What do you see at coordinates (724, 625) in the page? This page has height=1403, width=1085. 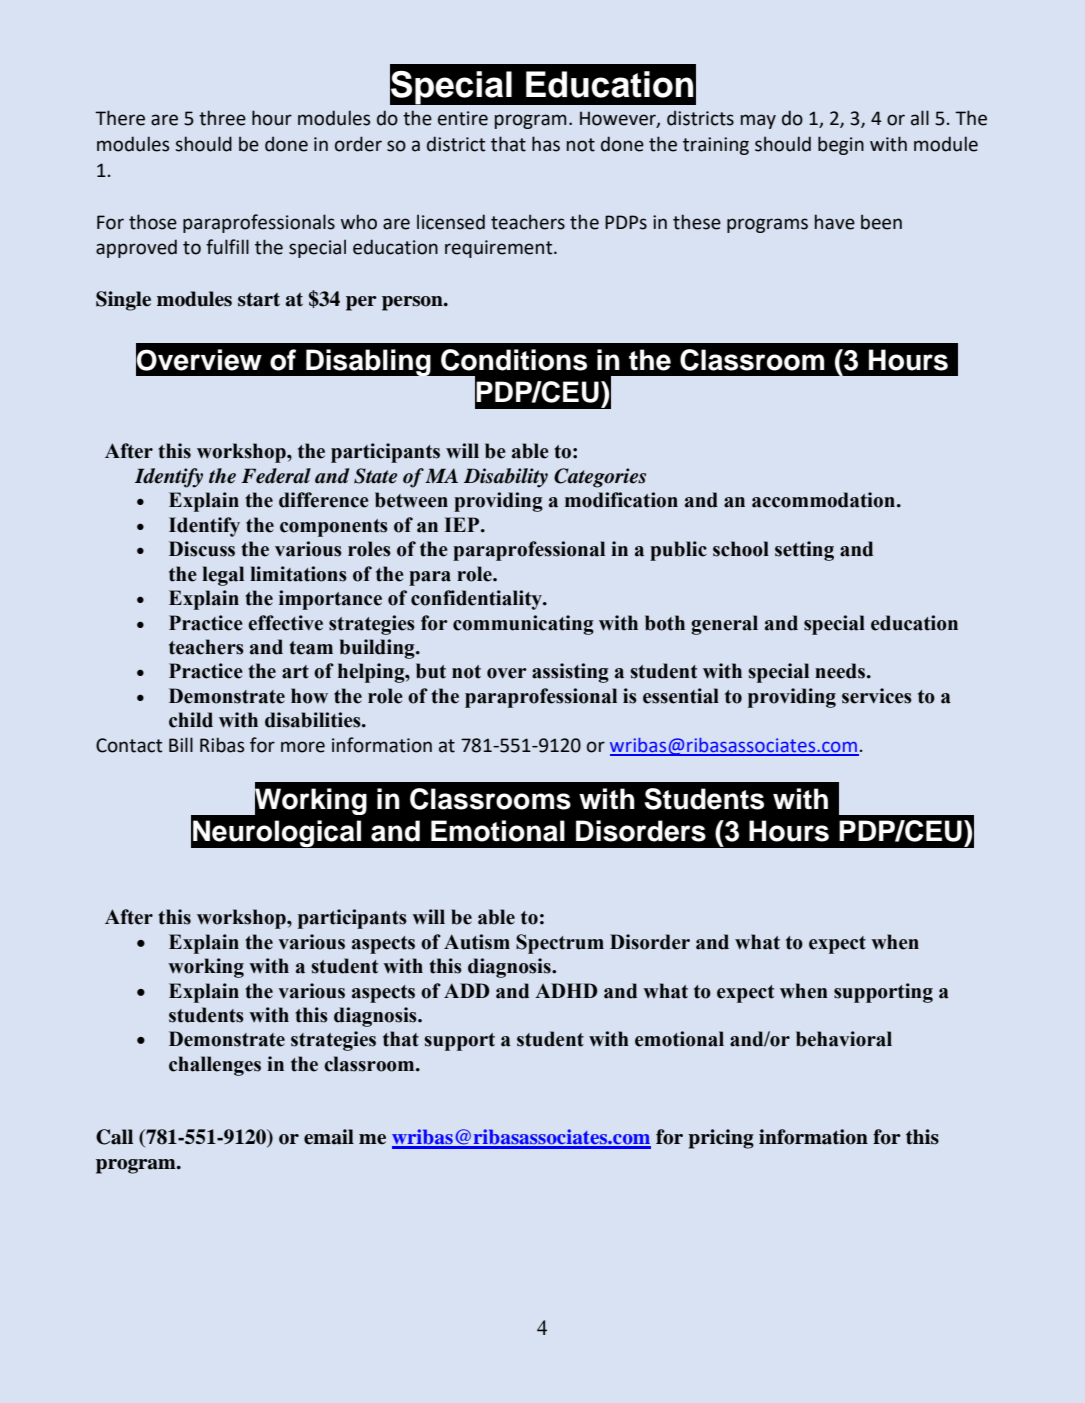 I see `general` at bounding box center [724, 625].
